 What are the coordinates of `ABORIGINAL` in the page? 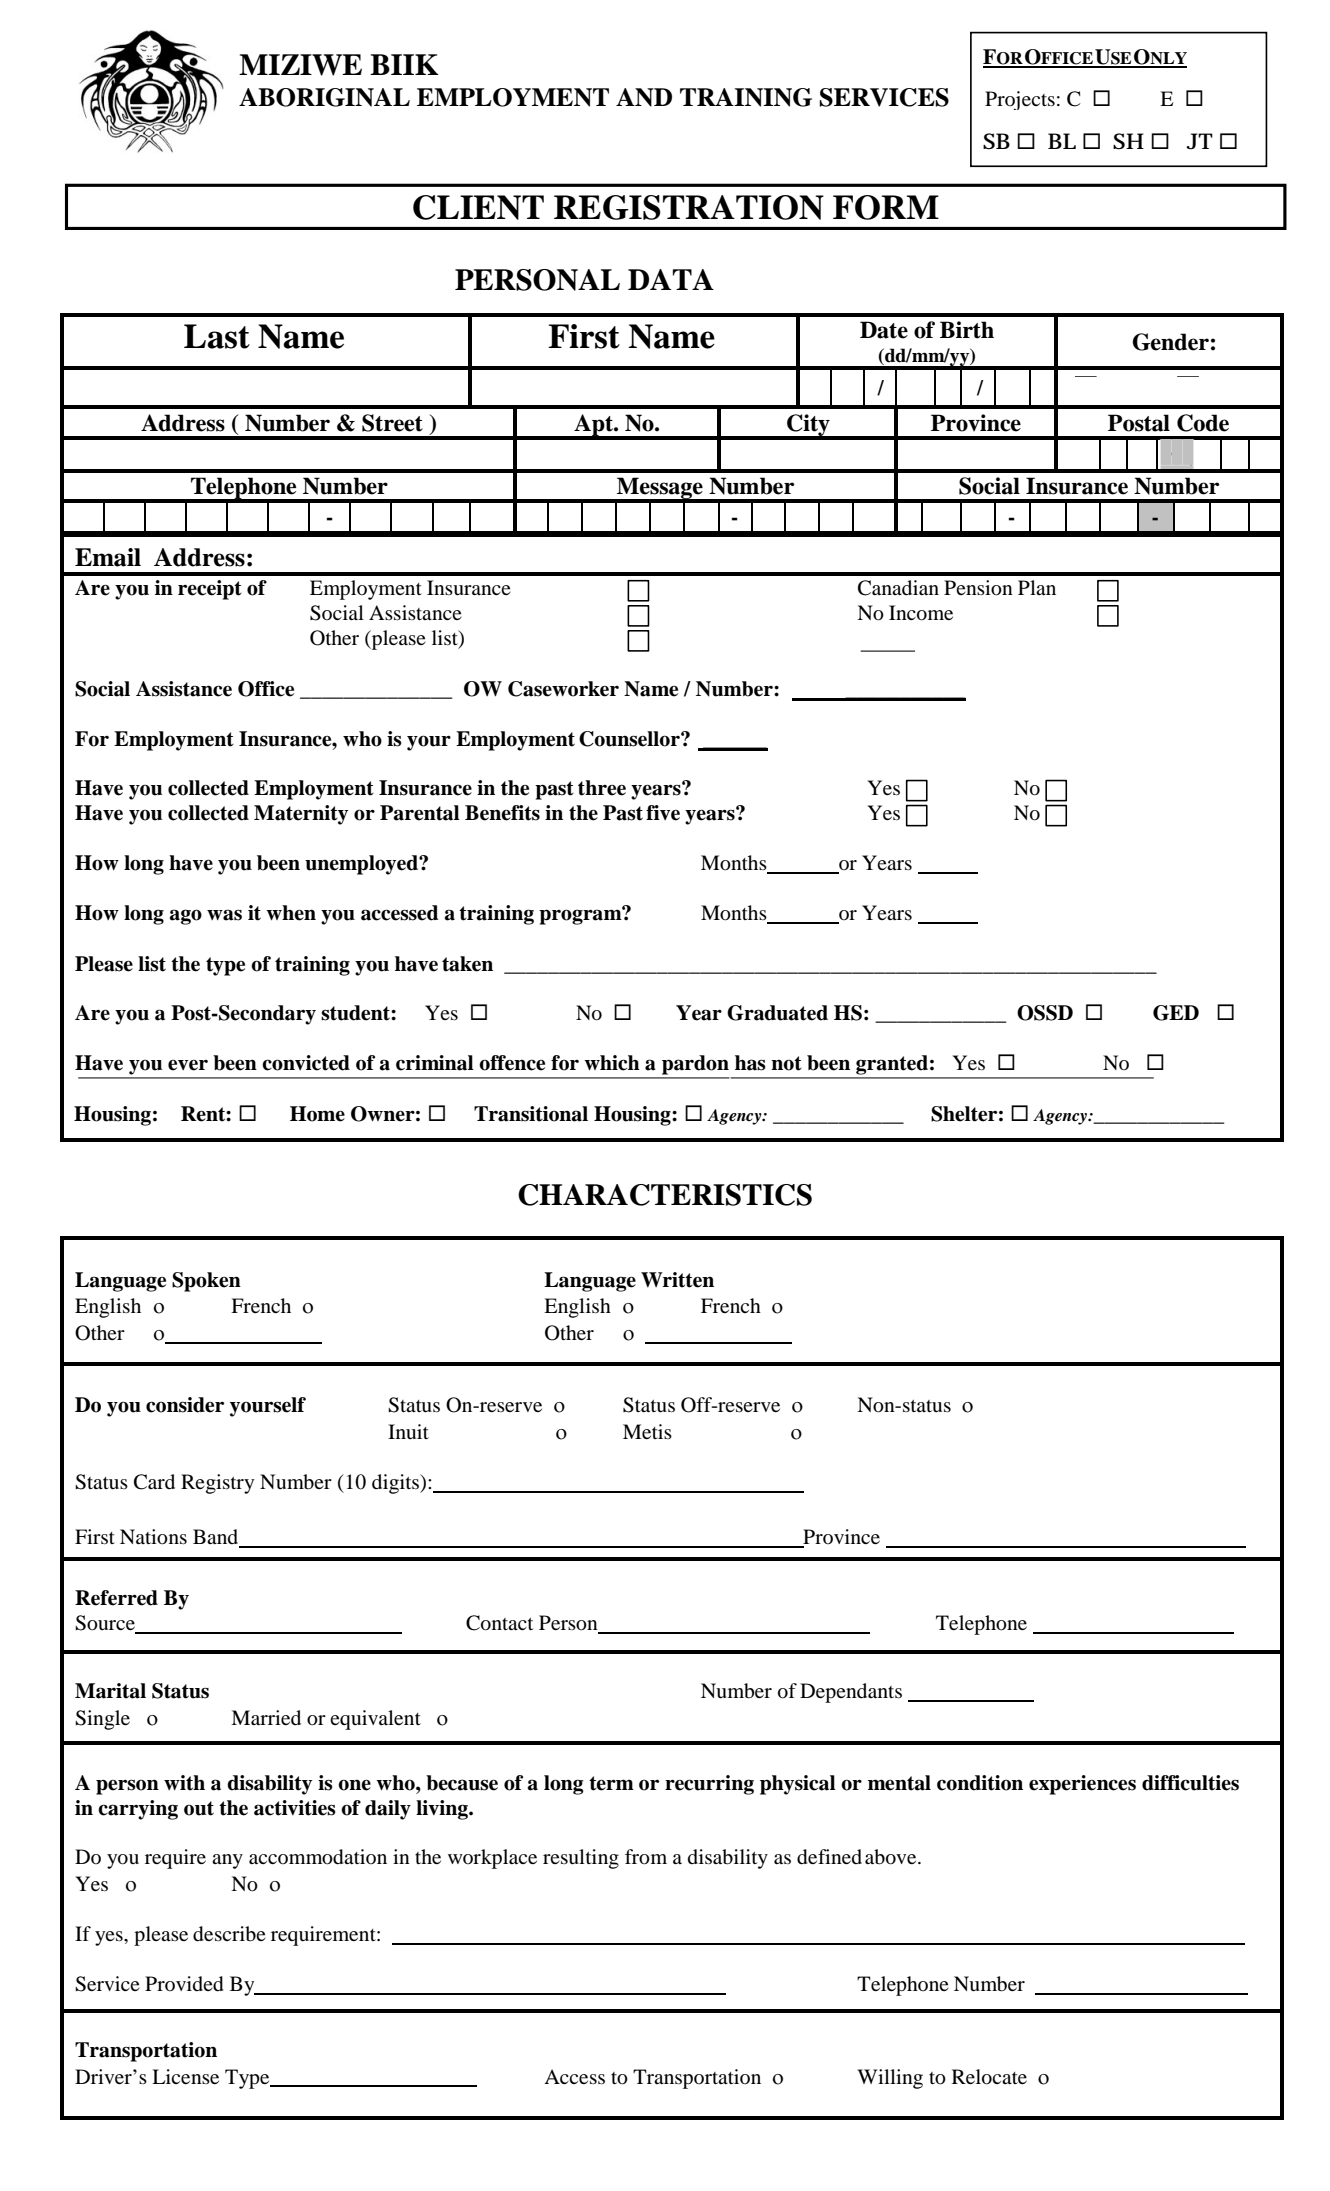 It's located at (324, 97).
